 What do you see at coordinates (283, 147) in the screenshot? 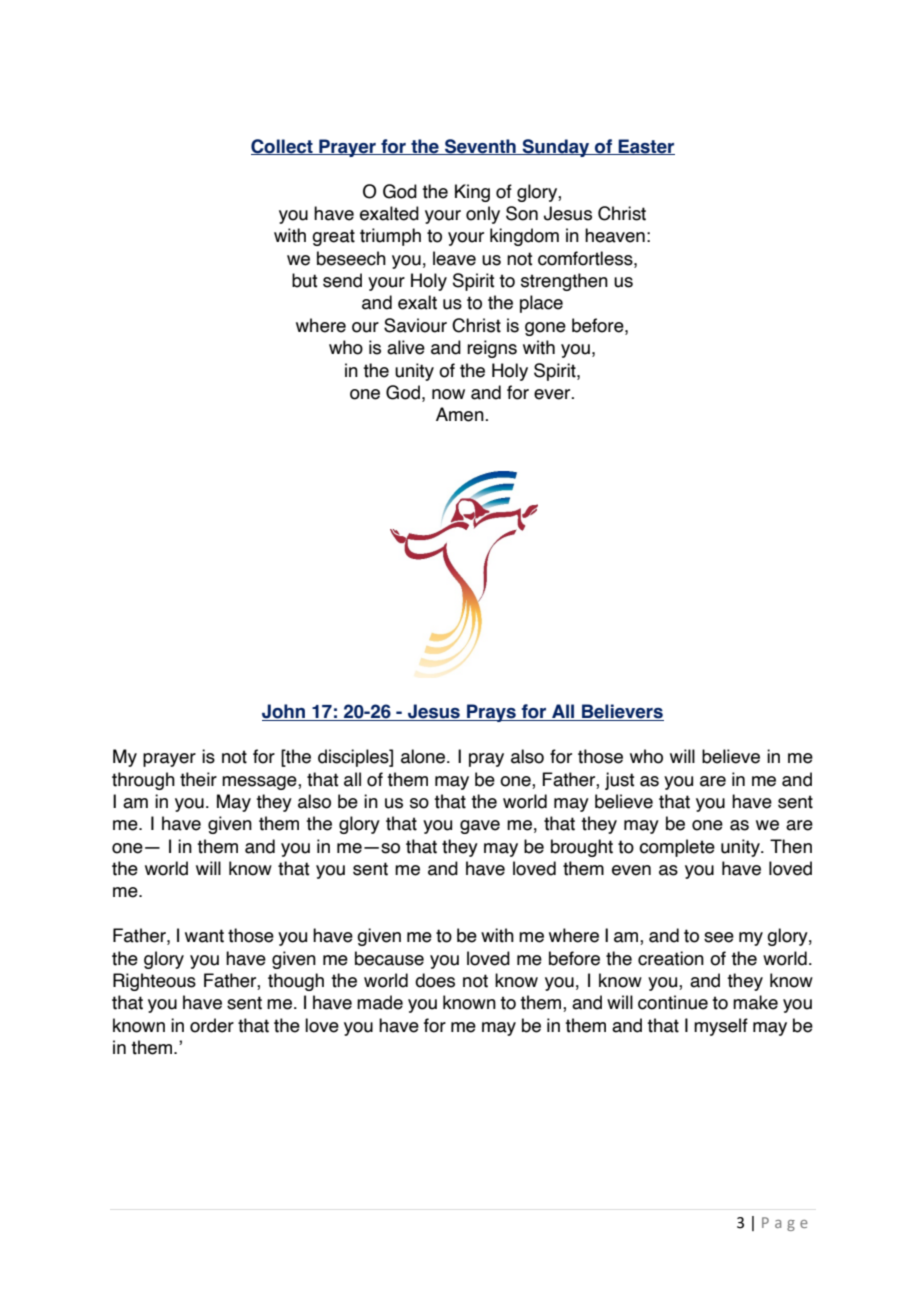
I see `Collect` at bounding box center [283, 147].
